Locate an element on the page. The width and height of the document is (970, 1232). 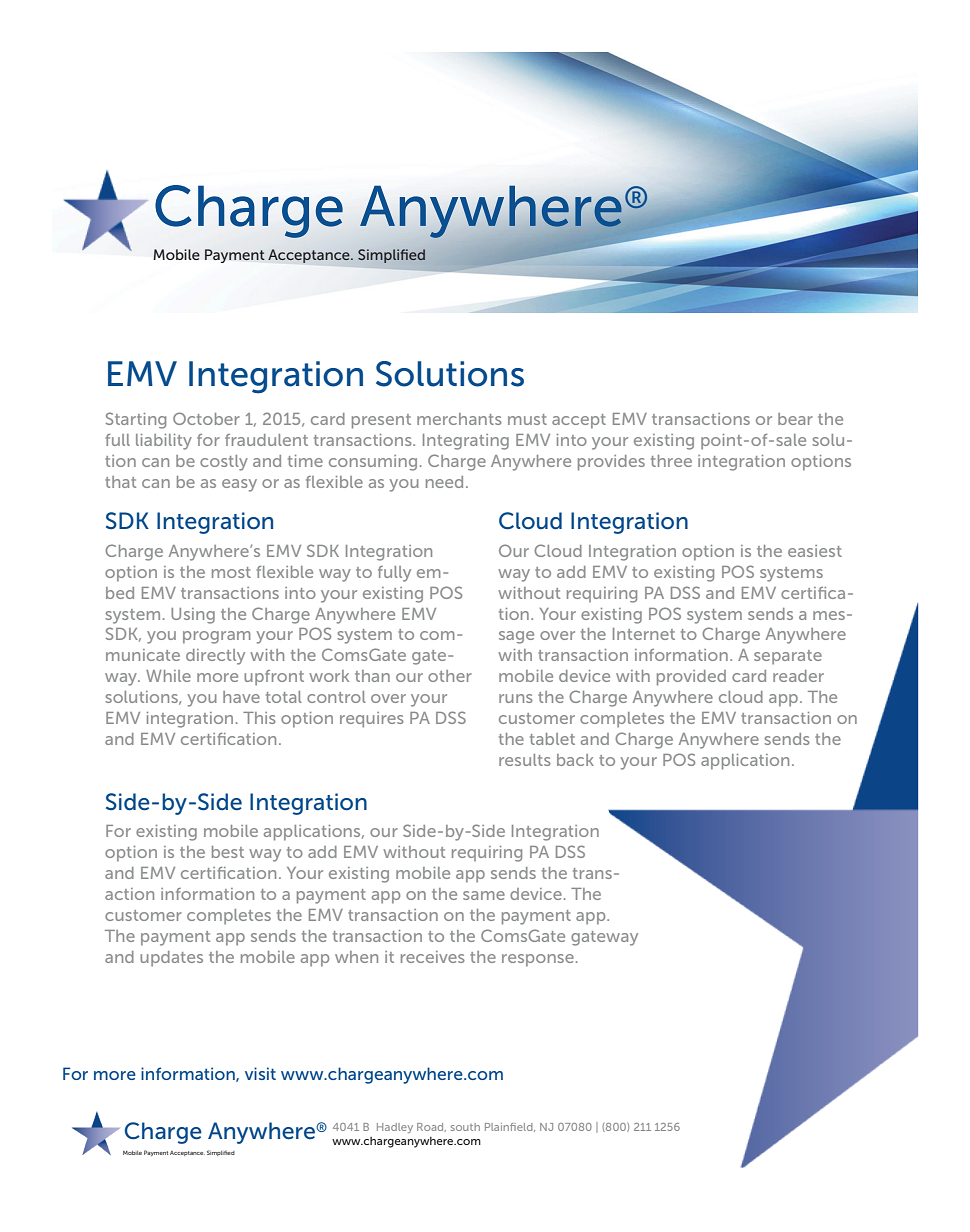
This is located at coordinates (259, 718).
